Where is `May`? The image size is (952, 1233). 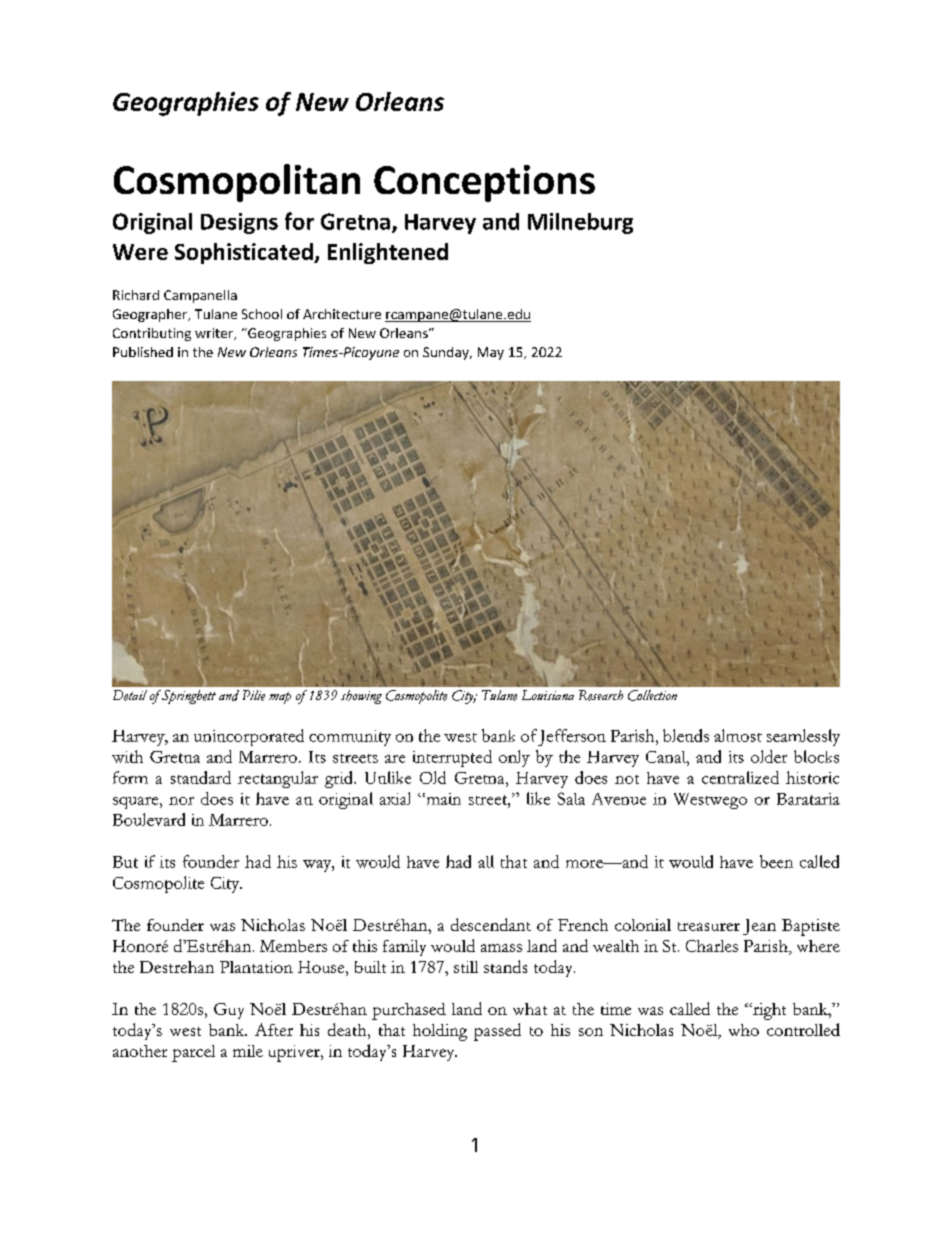
May is located at coordinates (491, 353).
